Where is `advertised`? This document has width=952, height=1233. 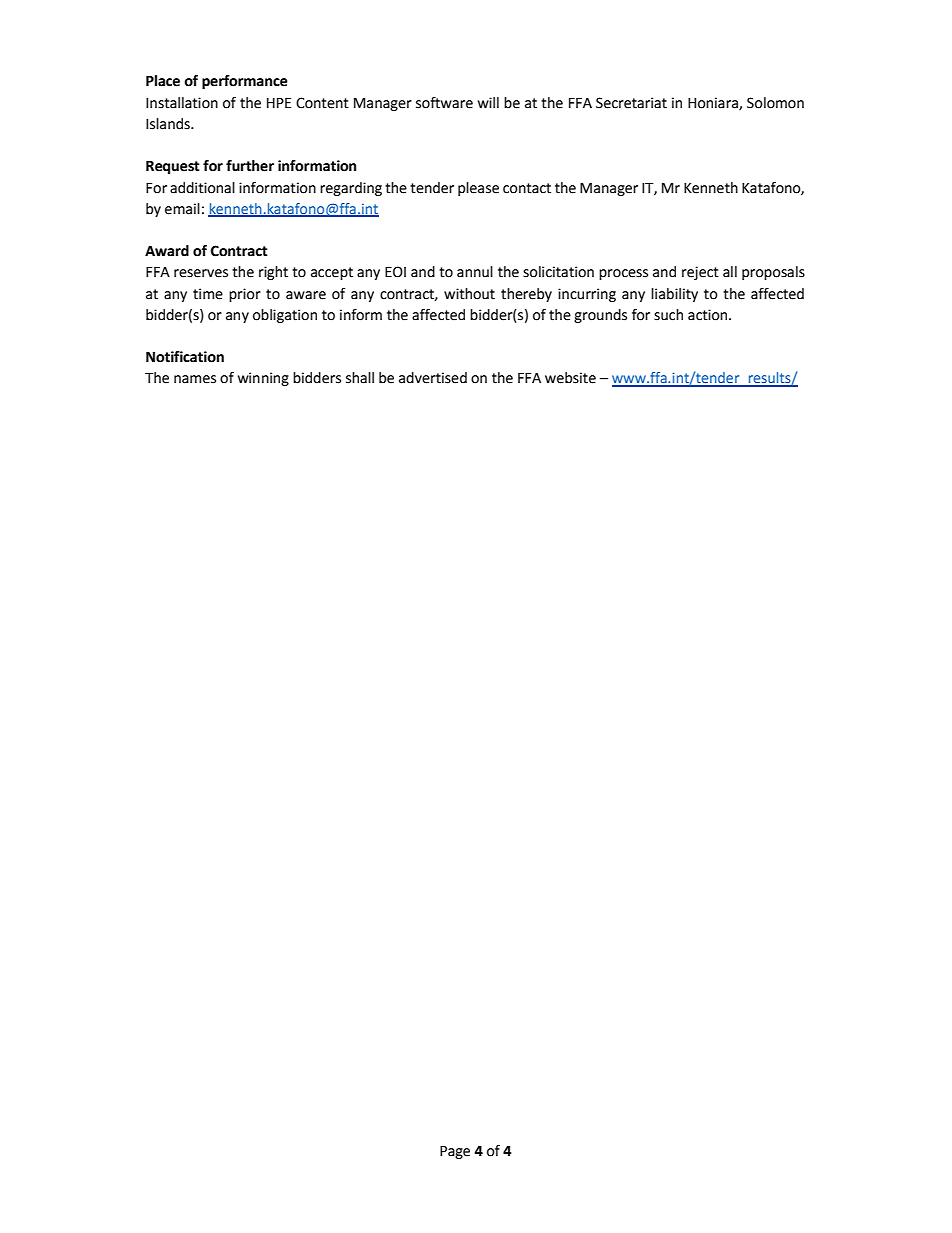 advertised is located at coordinates (433, 378).
